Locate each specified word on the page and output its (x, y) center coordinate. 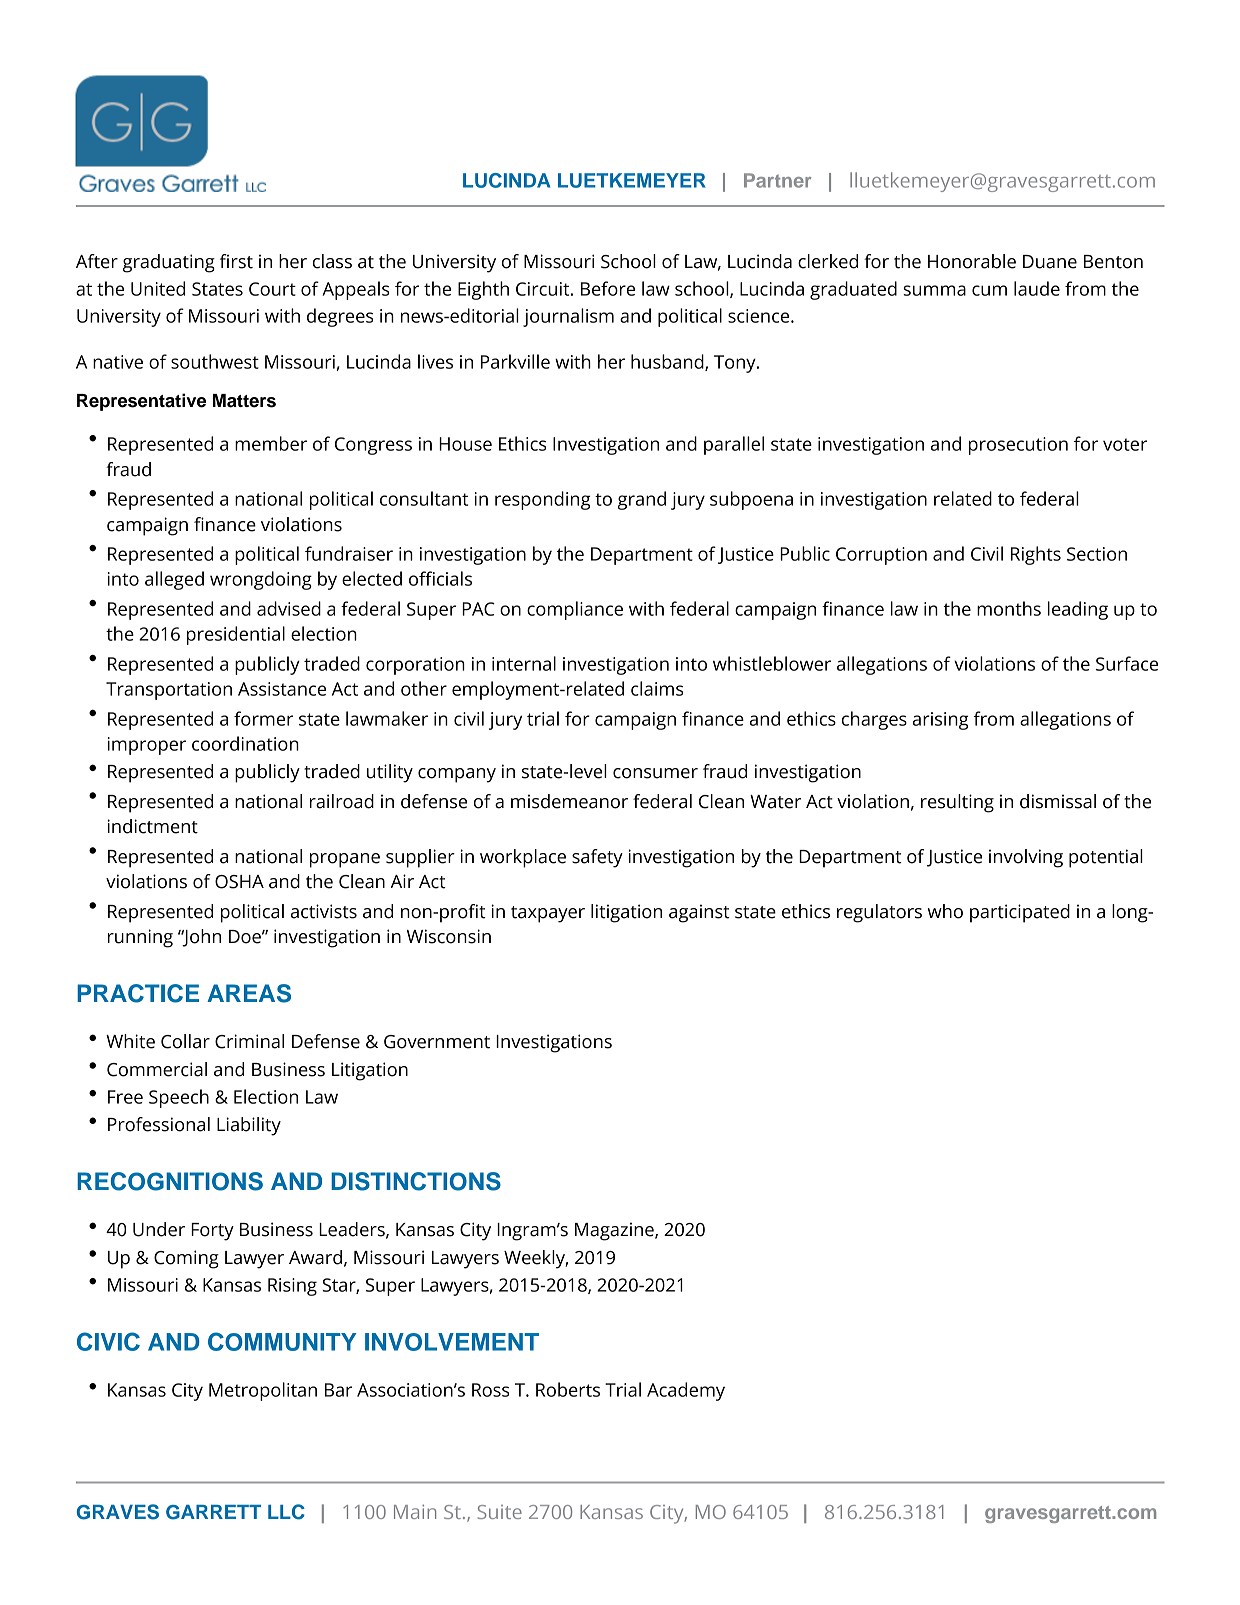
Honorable (972, 261)
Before (608, 288)
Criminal (249, 1041)
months (1009, 608)
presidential (236, 635)
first (236, 261)
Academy (686, 1391)
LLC (286, 1512)
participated (1020, 913)
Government (437, 1042)
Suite (500, 1512)
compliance (575, 610)
